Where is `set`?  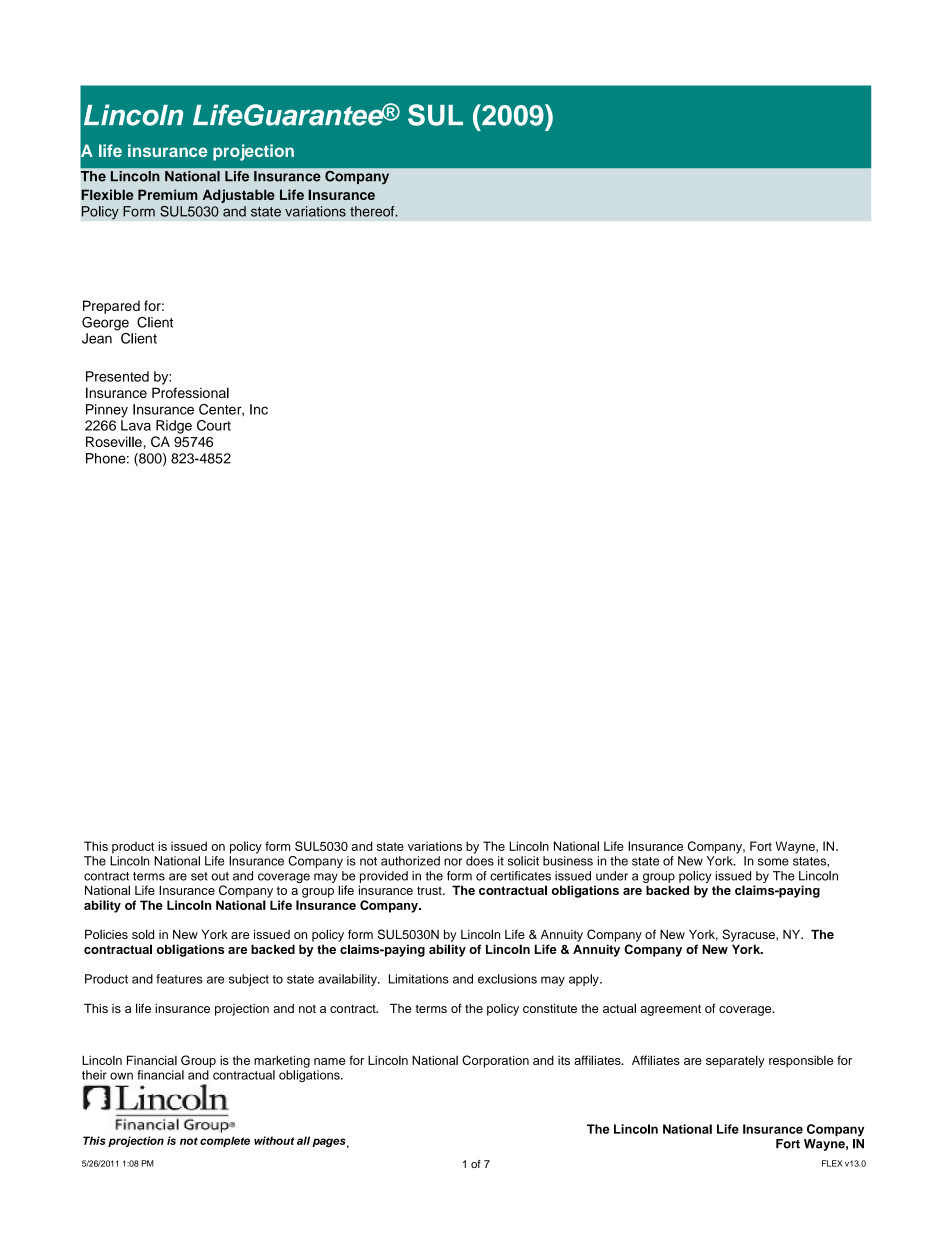 set is located at coordinates (199, 876).
